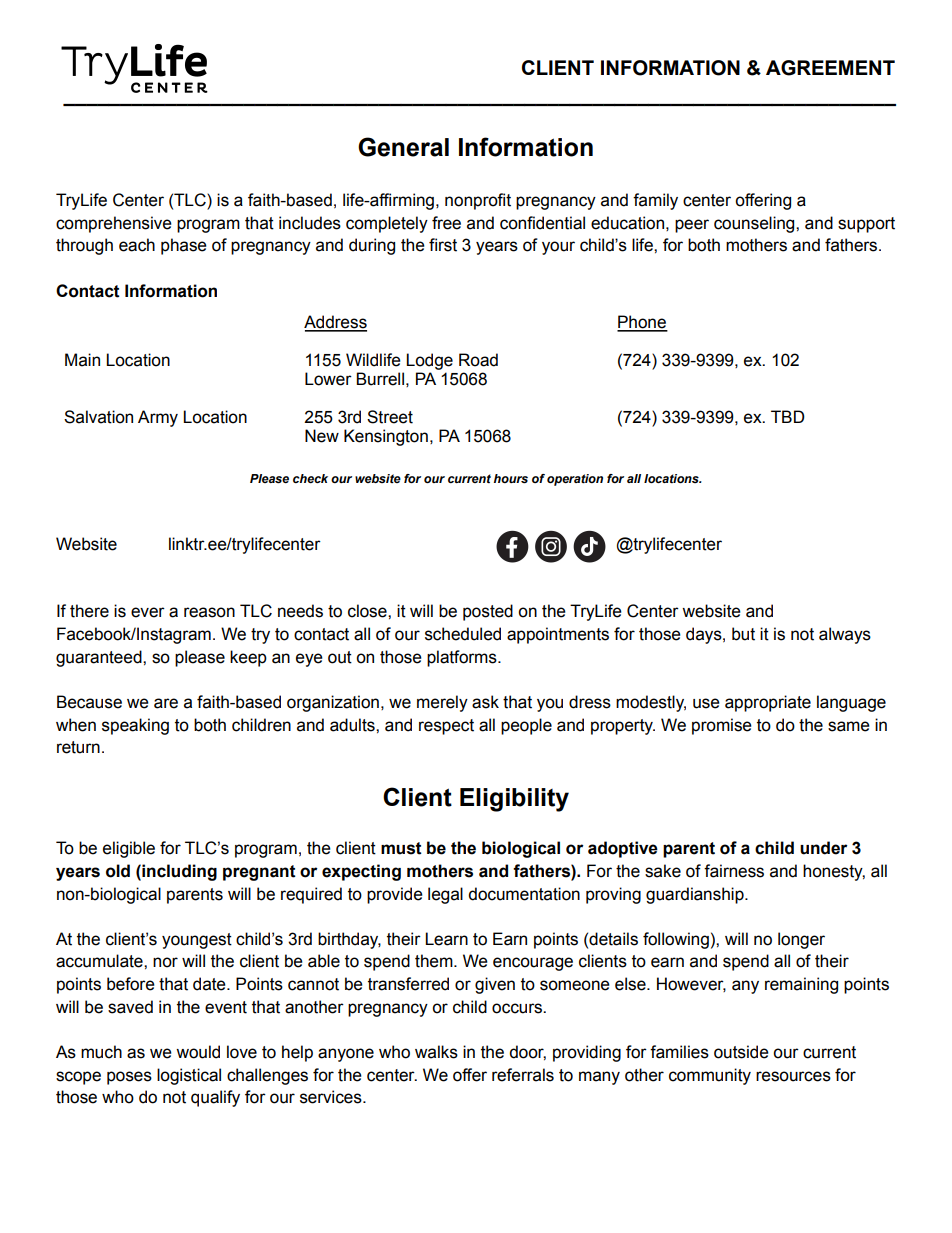  Describe the element at coordinates (403, 147) in the screenshot. I see `General` at that location.
